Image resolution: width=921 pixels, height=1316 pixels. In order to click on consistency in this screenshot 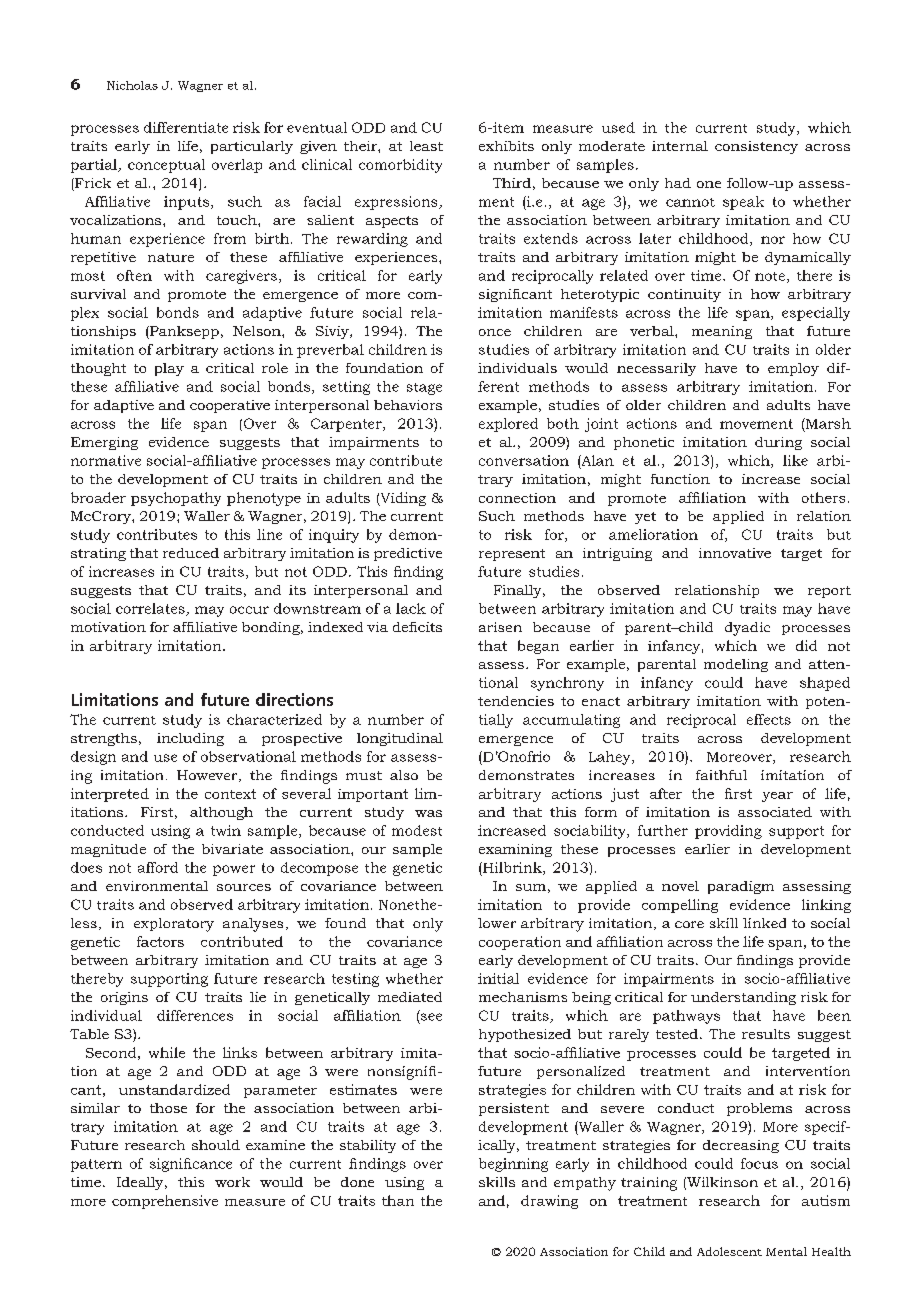, I will do `click(756, 147)`.
